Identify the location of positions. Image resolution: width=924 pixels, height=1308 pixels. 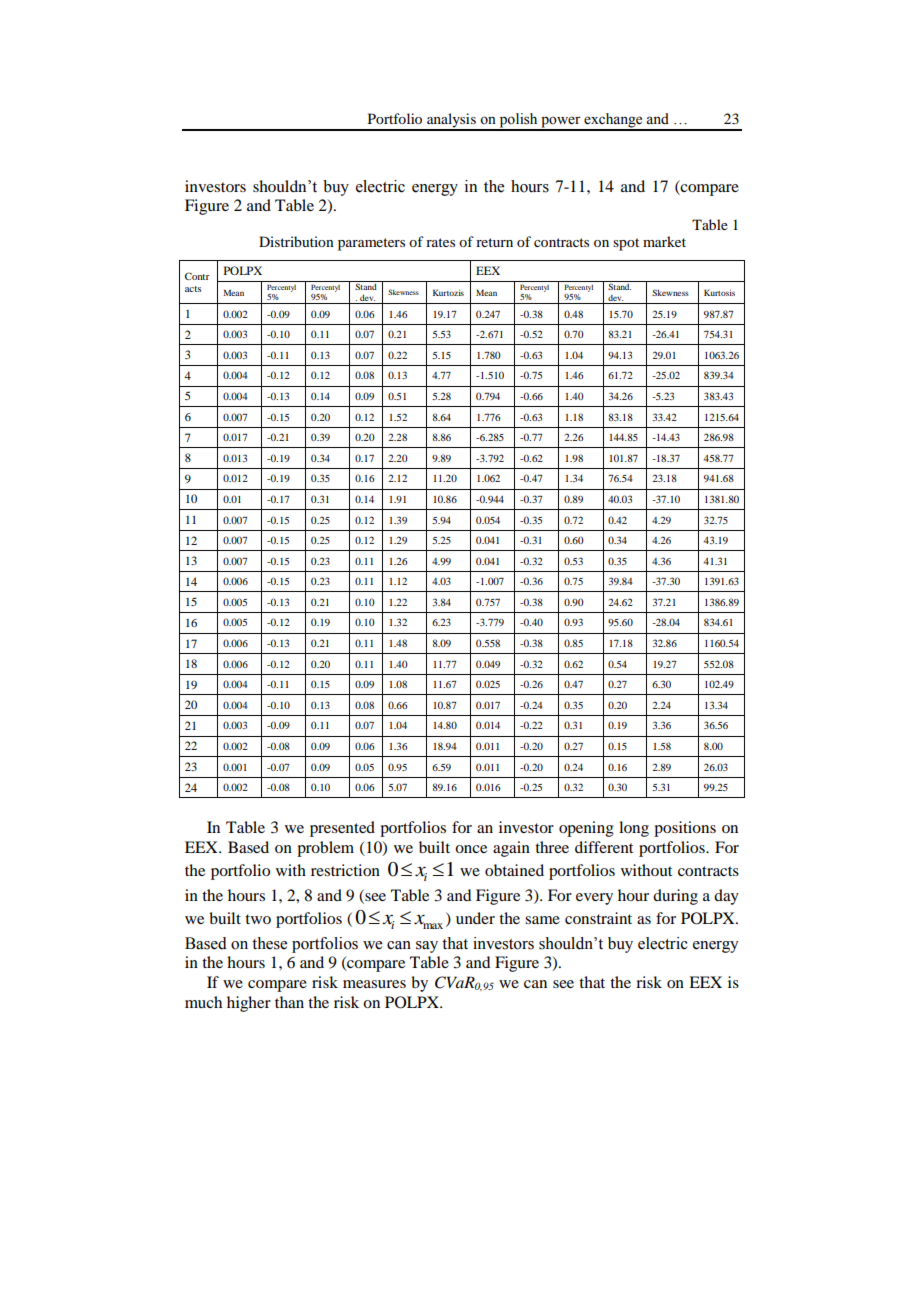
(685, 829).
